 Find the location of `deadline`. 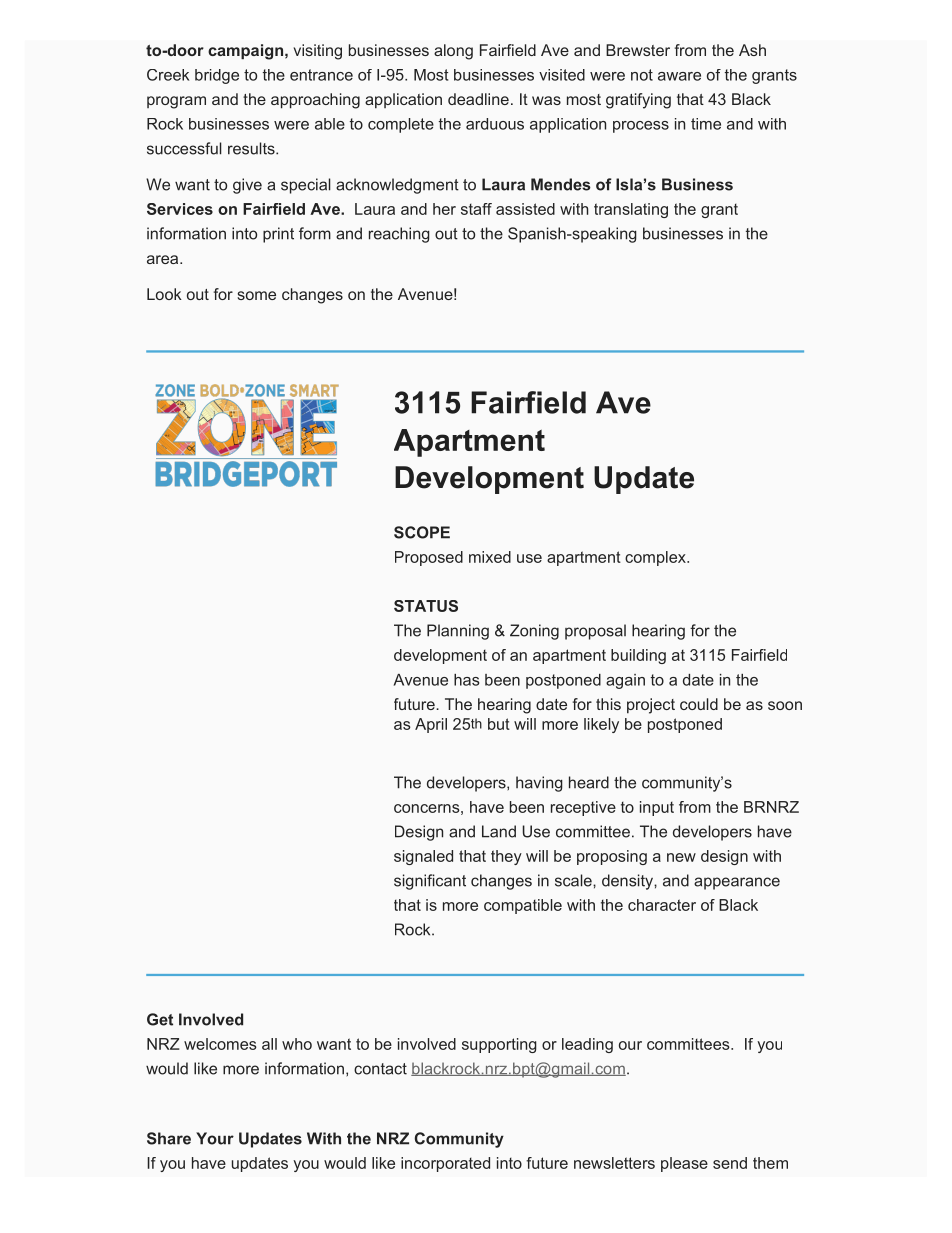

deadline is located at coordinates (478, 99).
